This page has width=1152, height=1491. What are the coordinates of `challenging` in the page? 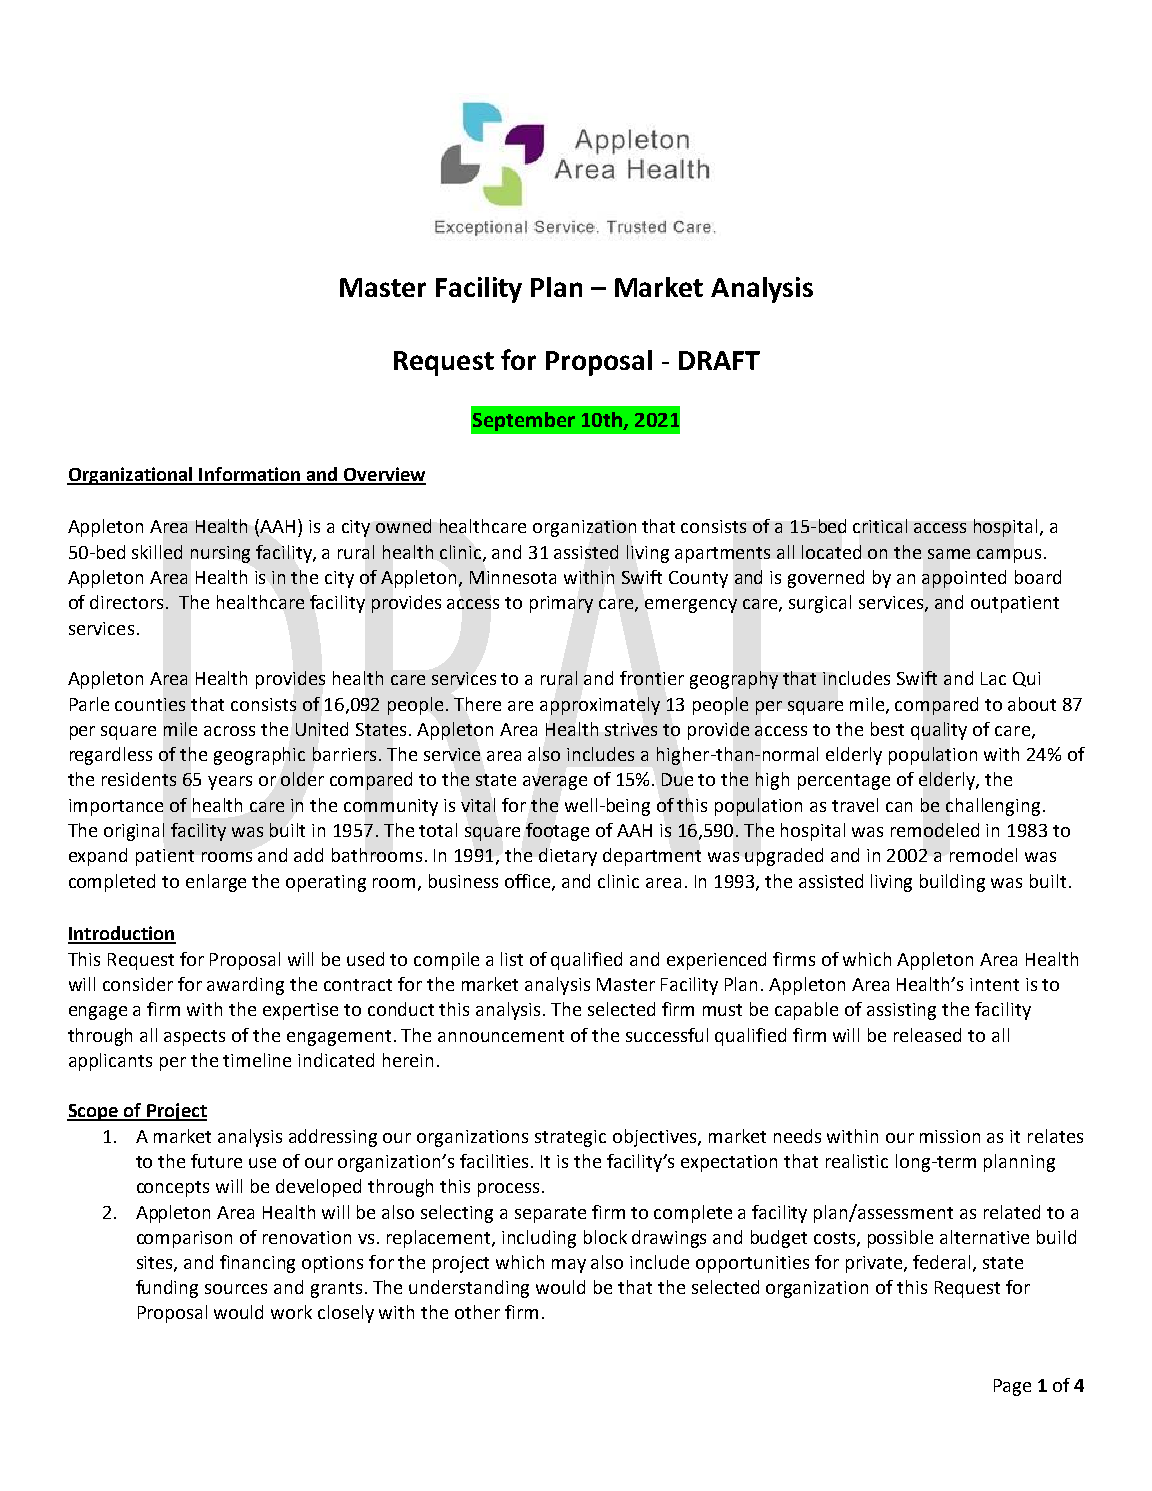 It's located at (993, 807).
